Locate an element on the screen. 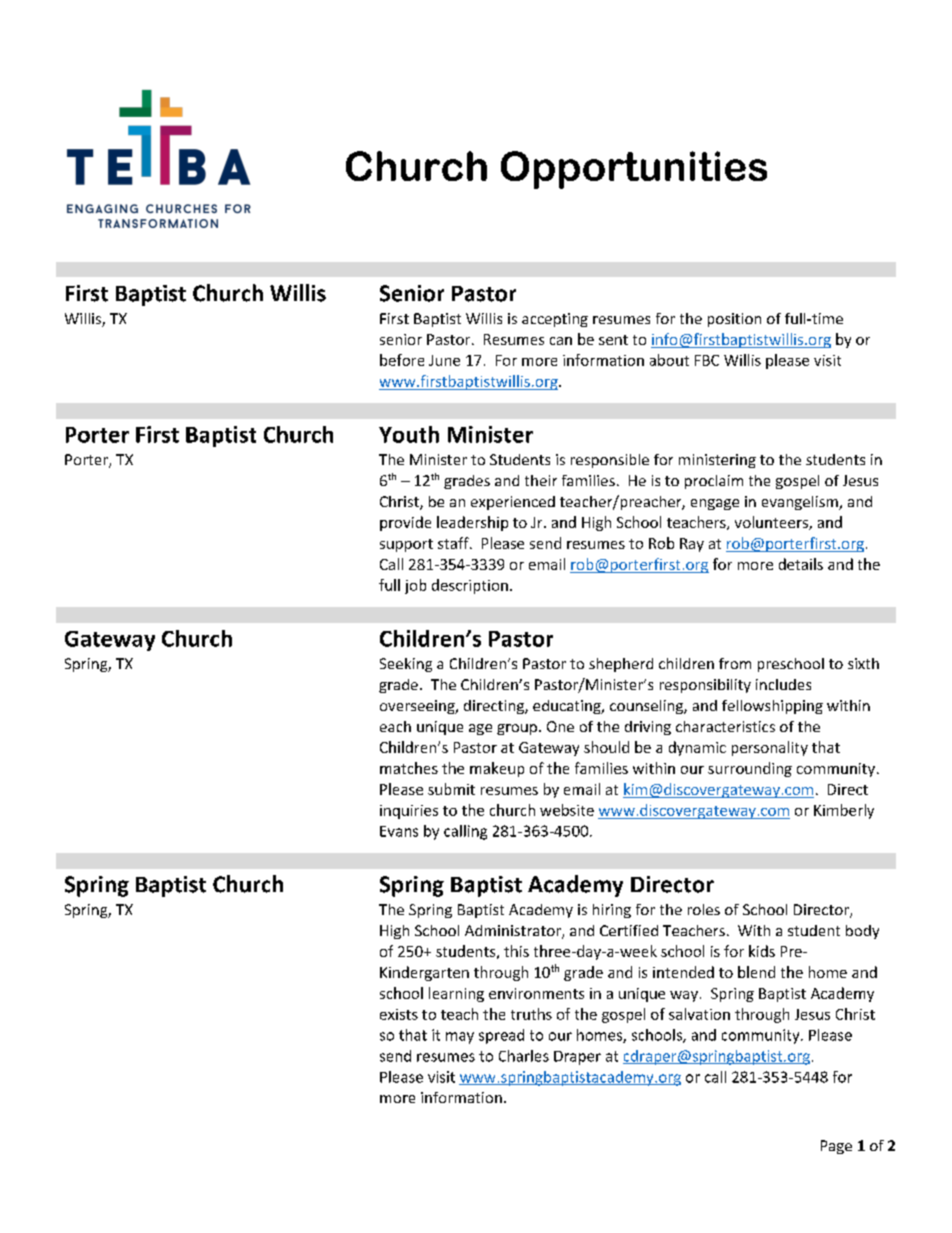  position is located at coordinates (734, 320).
